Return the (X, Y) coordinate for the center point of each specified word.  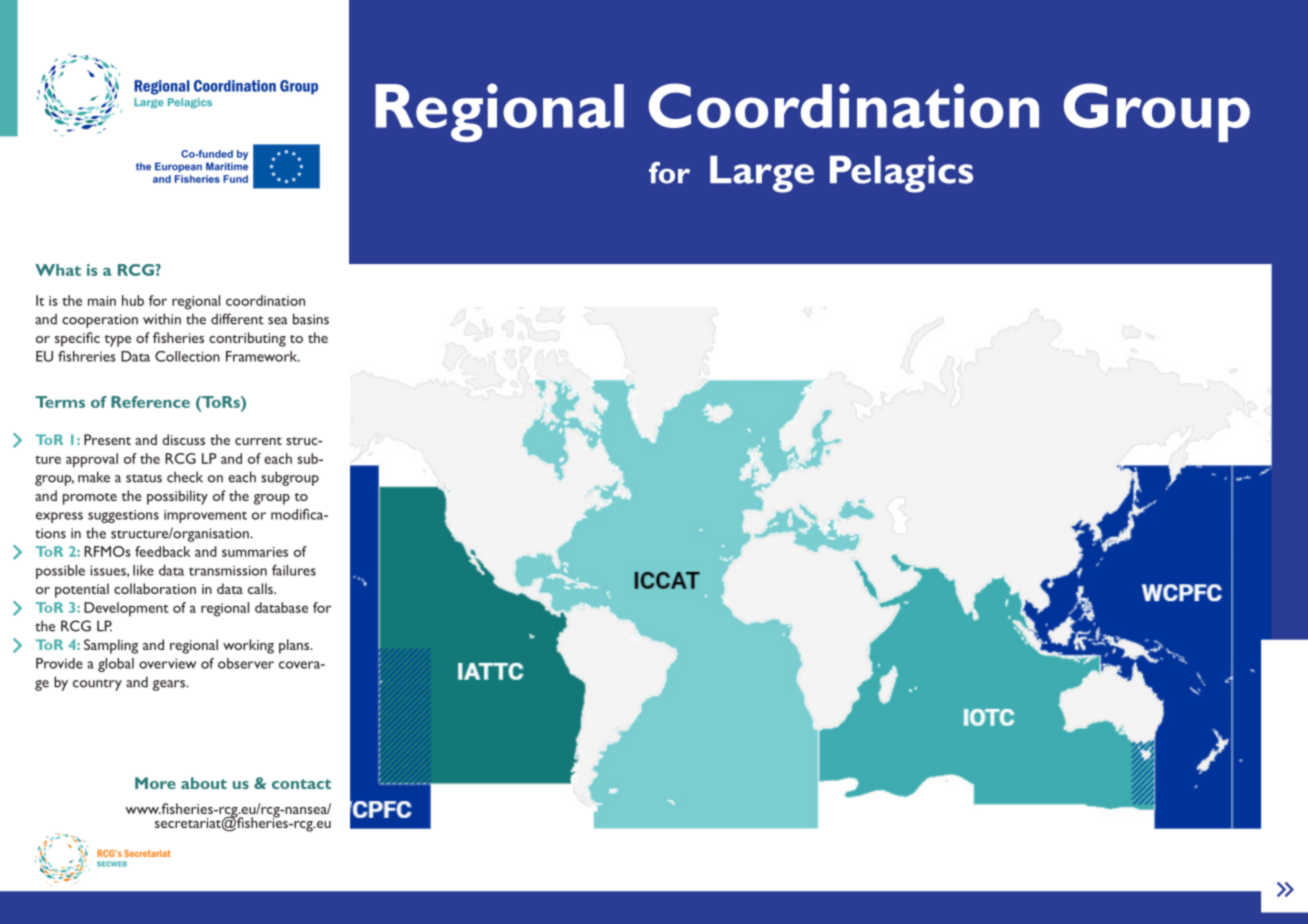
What (58, 270)
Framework (263, 356)
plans (295, 646)
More (155, 783)
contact (301, 784)
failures (294, 570)
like (143, 570)
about (204, 783)
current (258, 441)
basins (311, 319)
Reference (150, 402)
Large (762, 174)
